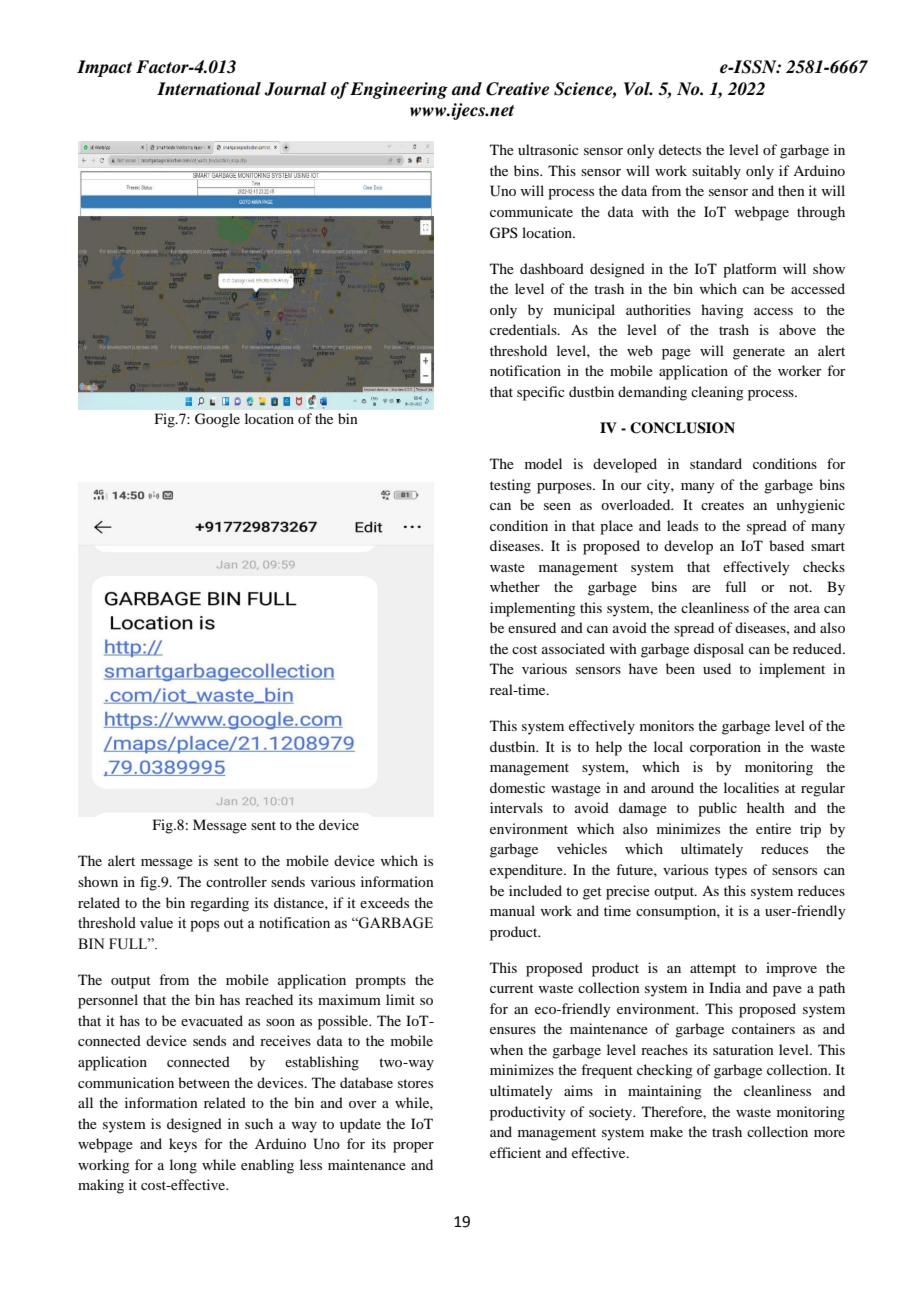 The height and width of the screenshot is (1308, 924). I want to click on detects, so click(680, 149).
